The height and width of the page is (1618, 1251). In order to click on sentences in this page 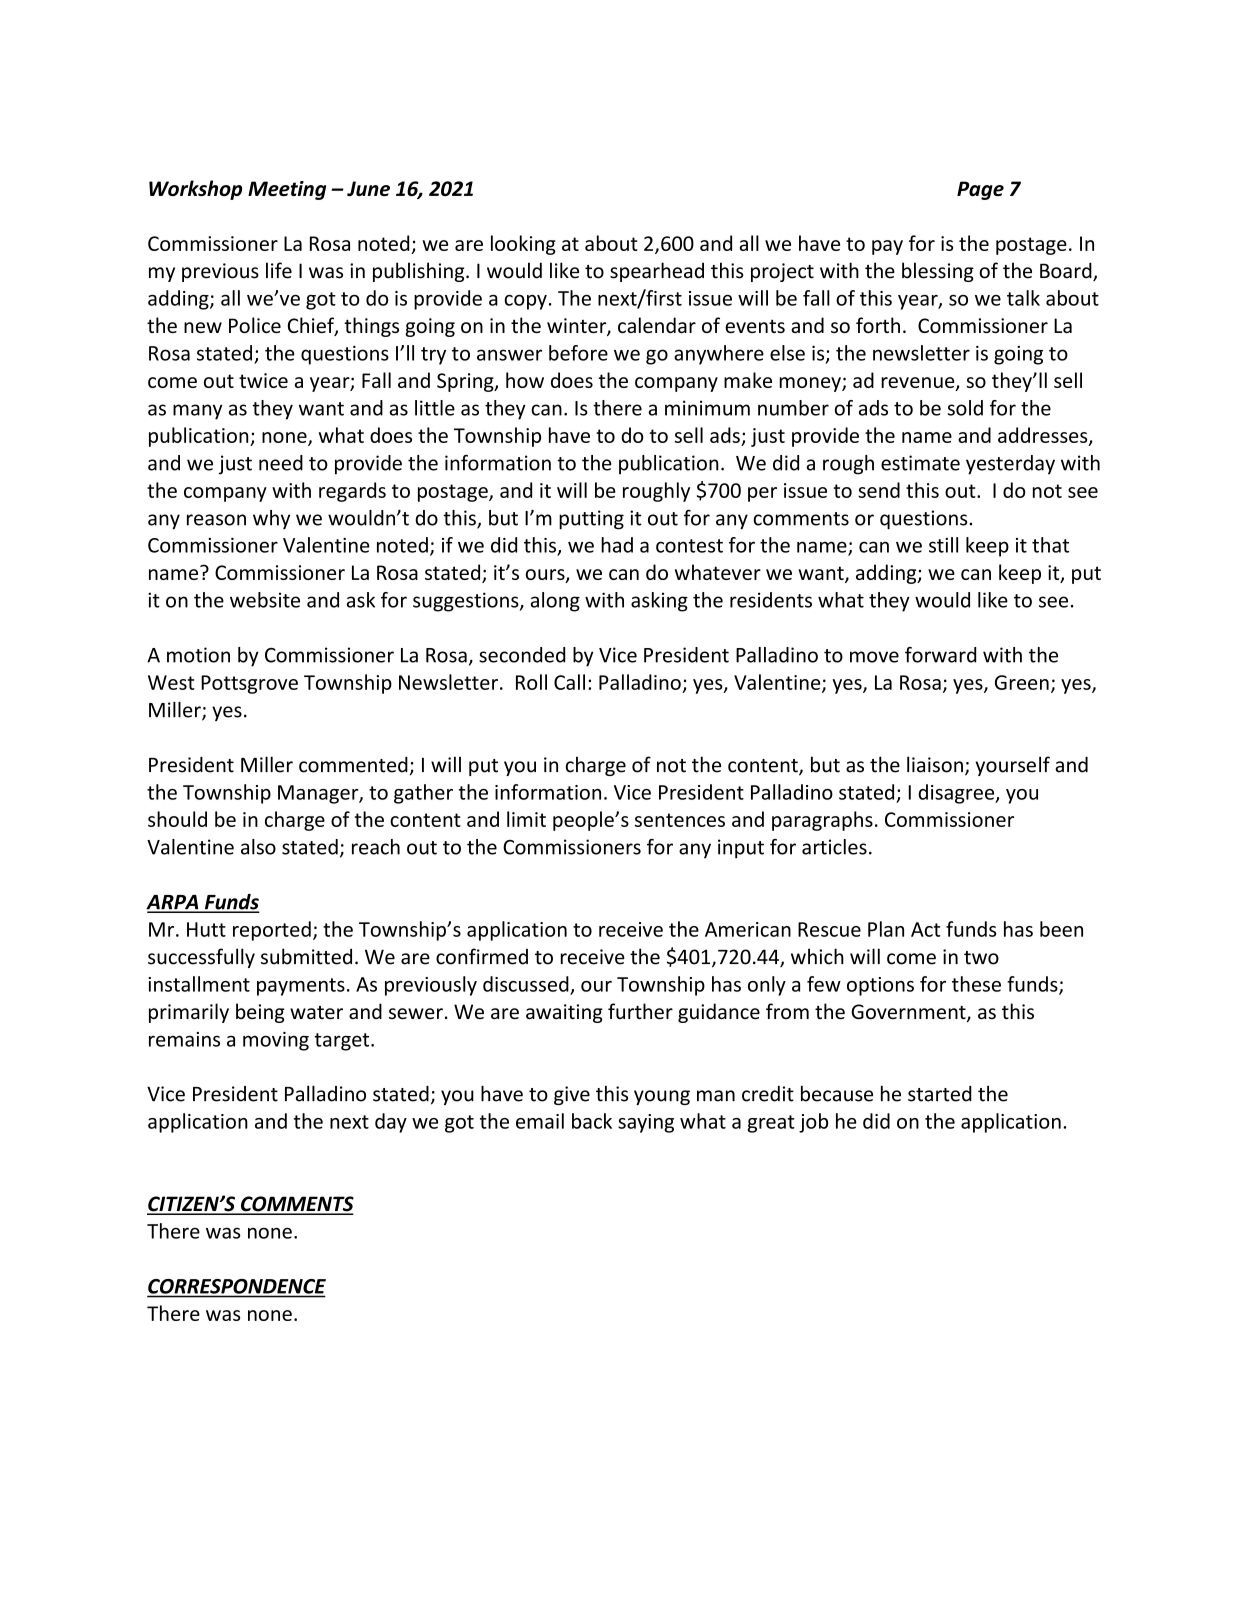, I will do `click(680, 820)`.
